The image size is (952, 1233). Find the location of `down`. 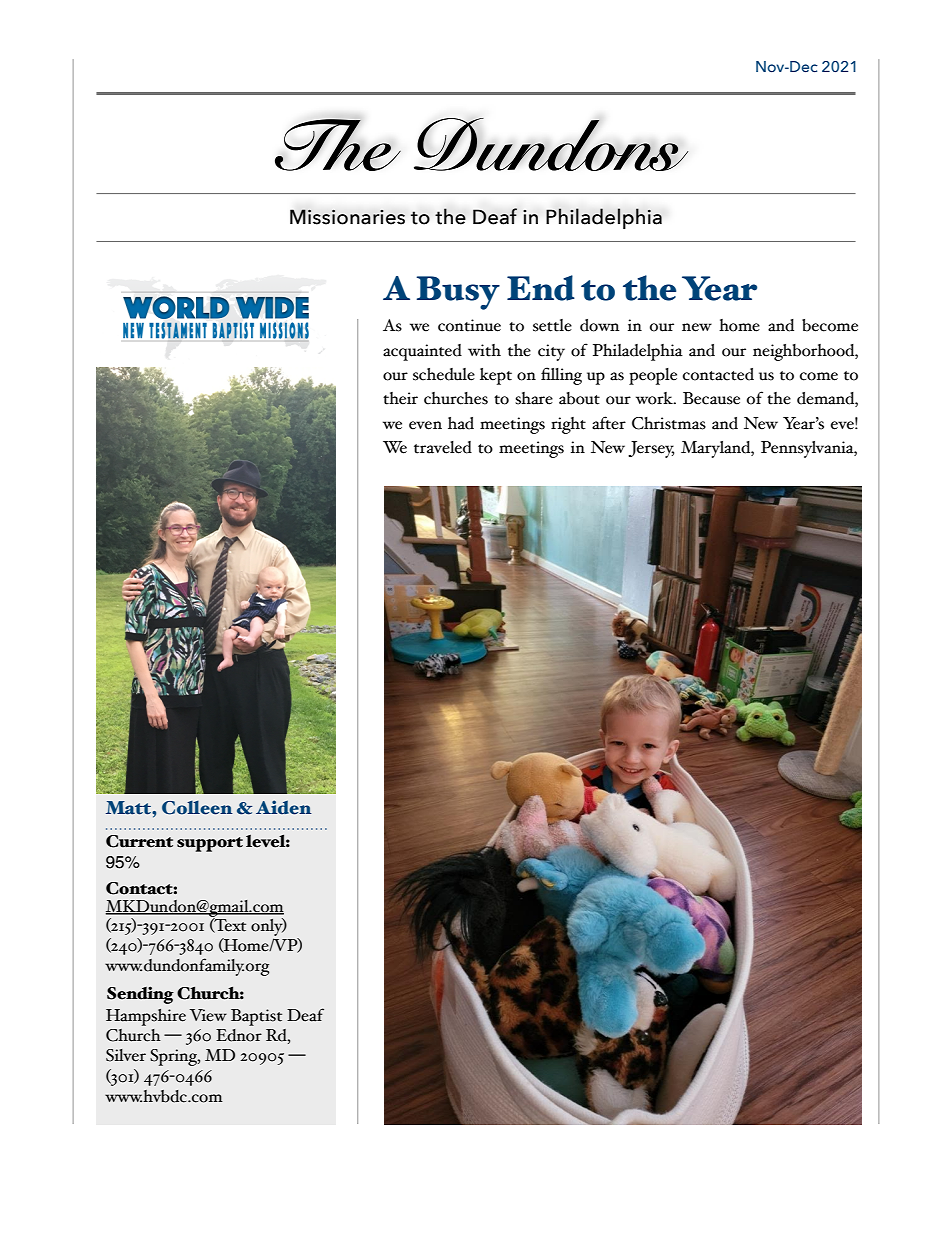

down is located at coordinates (599, 325).
